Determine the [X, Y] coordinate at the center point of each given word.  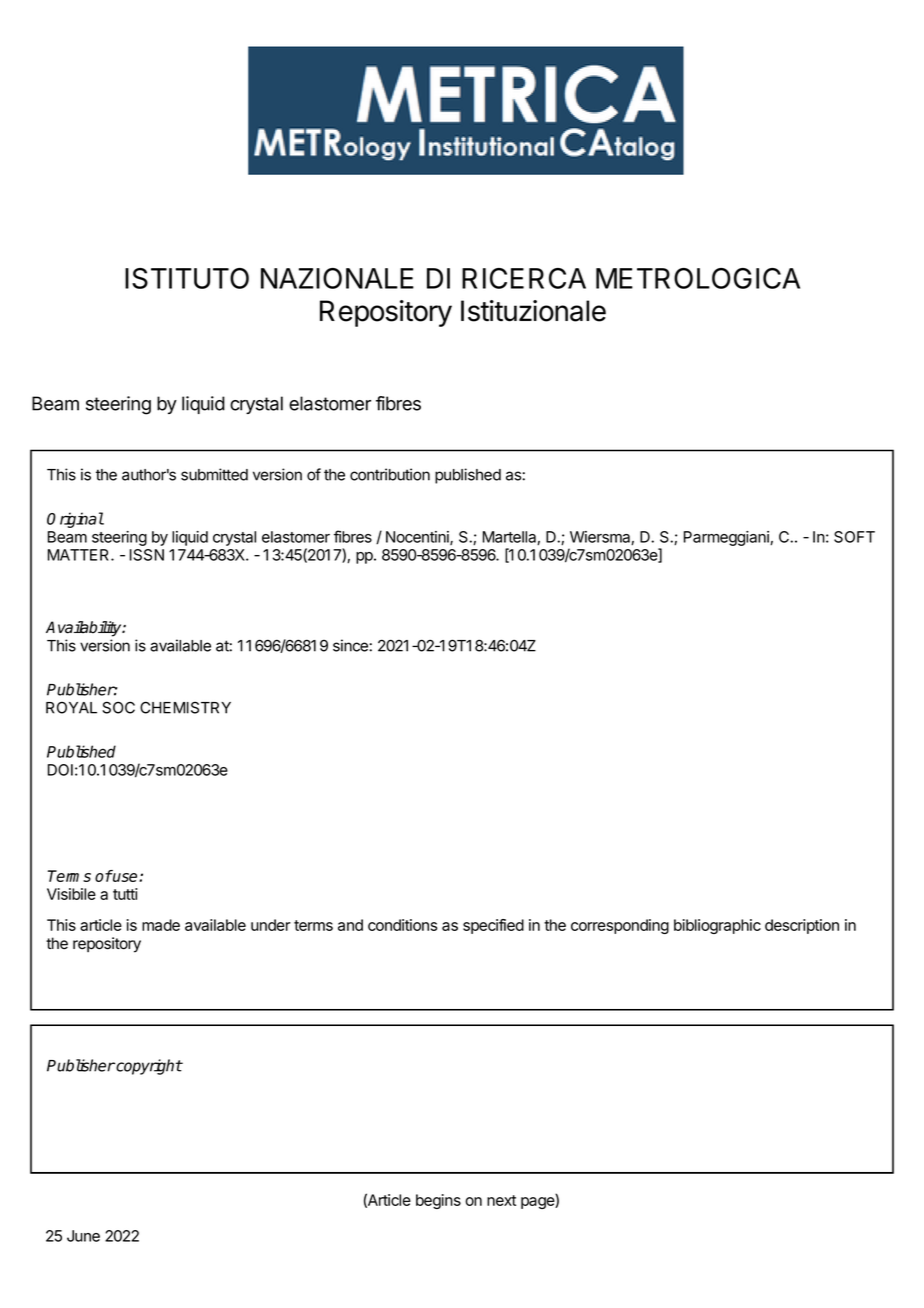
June [83, 1236]
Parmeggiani [727, 538]
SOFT [854, 537]
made [161, 925]
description [802, 926]
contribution [390, 474]
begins [438, 1201]
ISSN [147, 555]
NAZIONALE [337, 278]
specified [493, 926]
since [351, 645]
